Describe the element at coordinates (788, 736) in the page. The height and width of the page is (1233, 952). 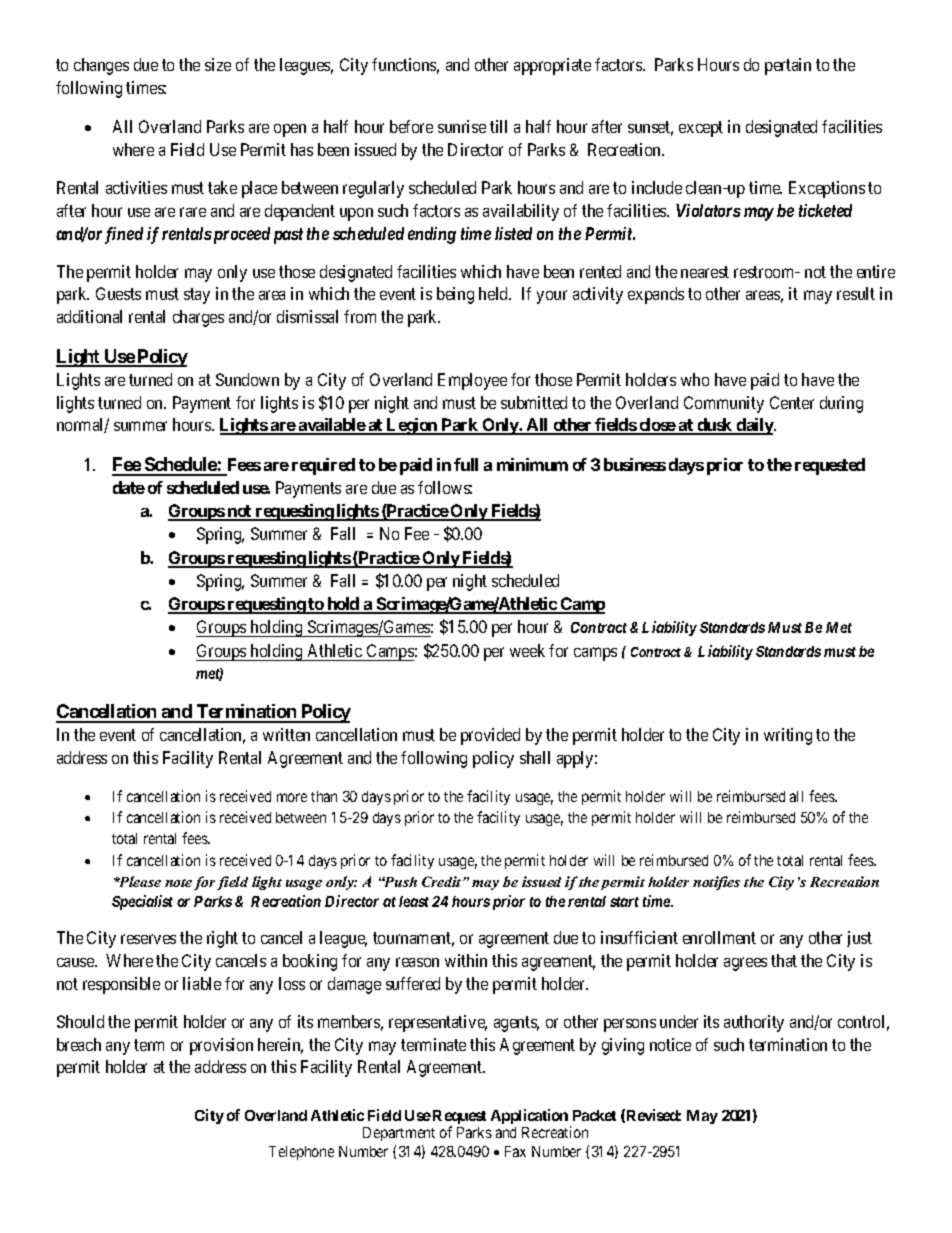
I see `writing` at that location.
